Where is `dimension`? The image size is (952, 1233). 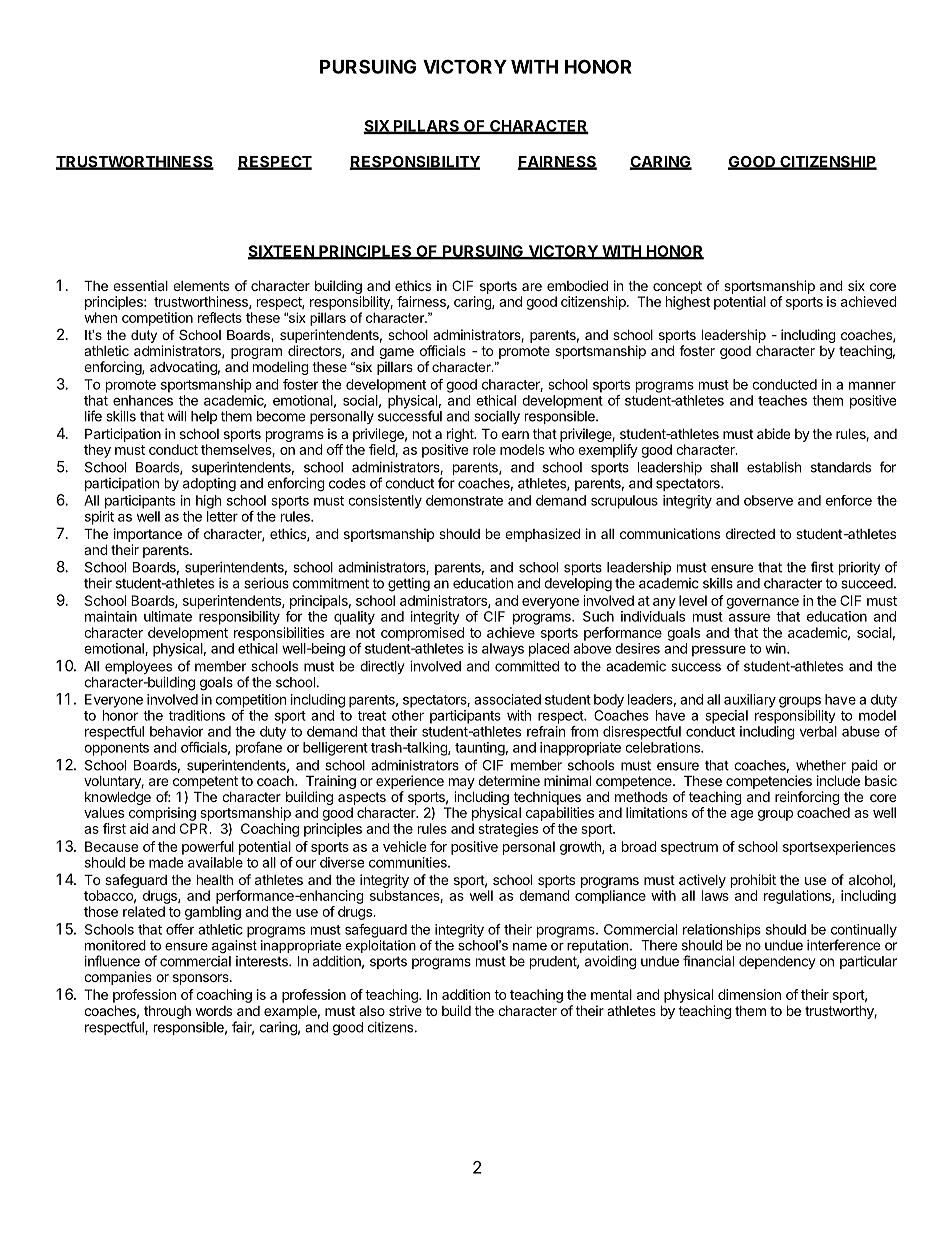
dimension is located at coordinates (749, 994).
